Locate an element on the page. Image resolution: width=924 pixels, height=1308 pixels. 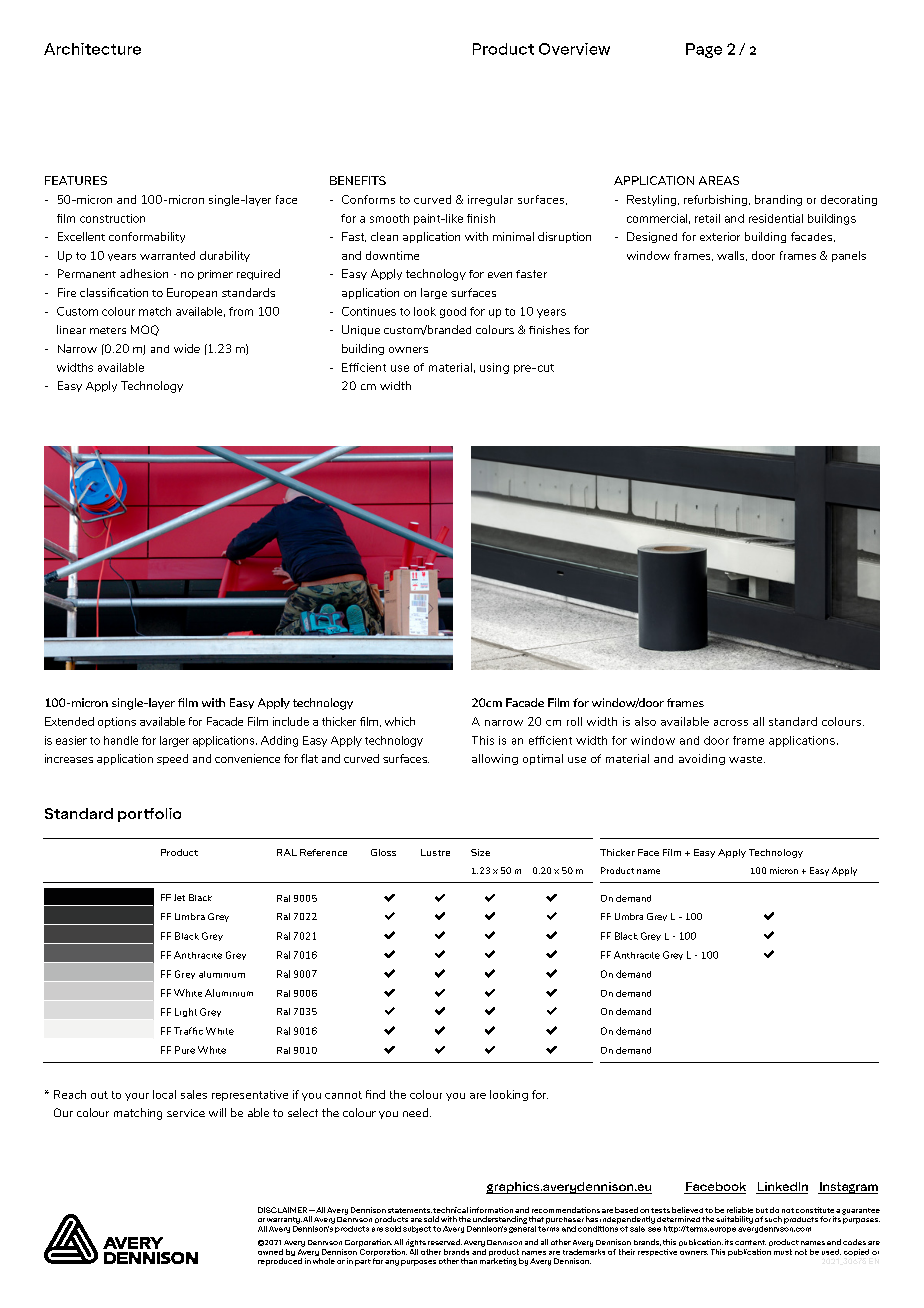
walls is located at coordinates (732, 256).
